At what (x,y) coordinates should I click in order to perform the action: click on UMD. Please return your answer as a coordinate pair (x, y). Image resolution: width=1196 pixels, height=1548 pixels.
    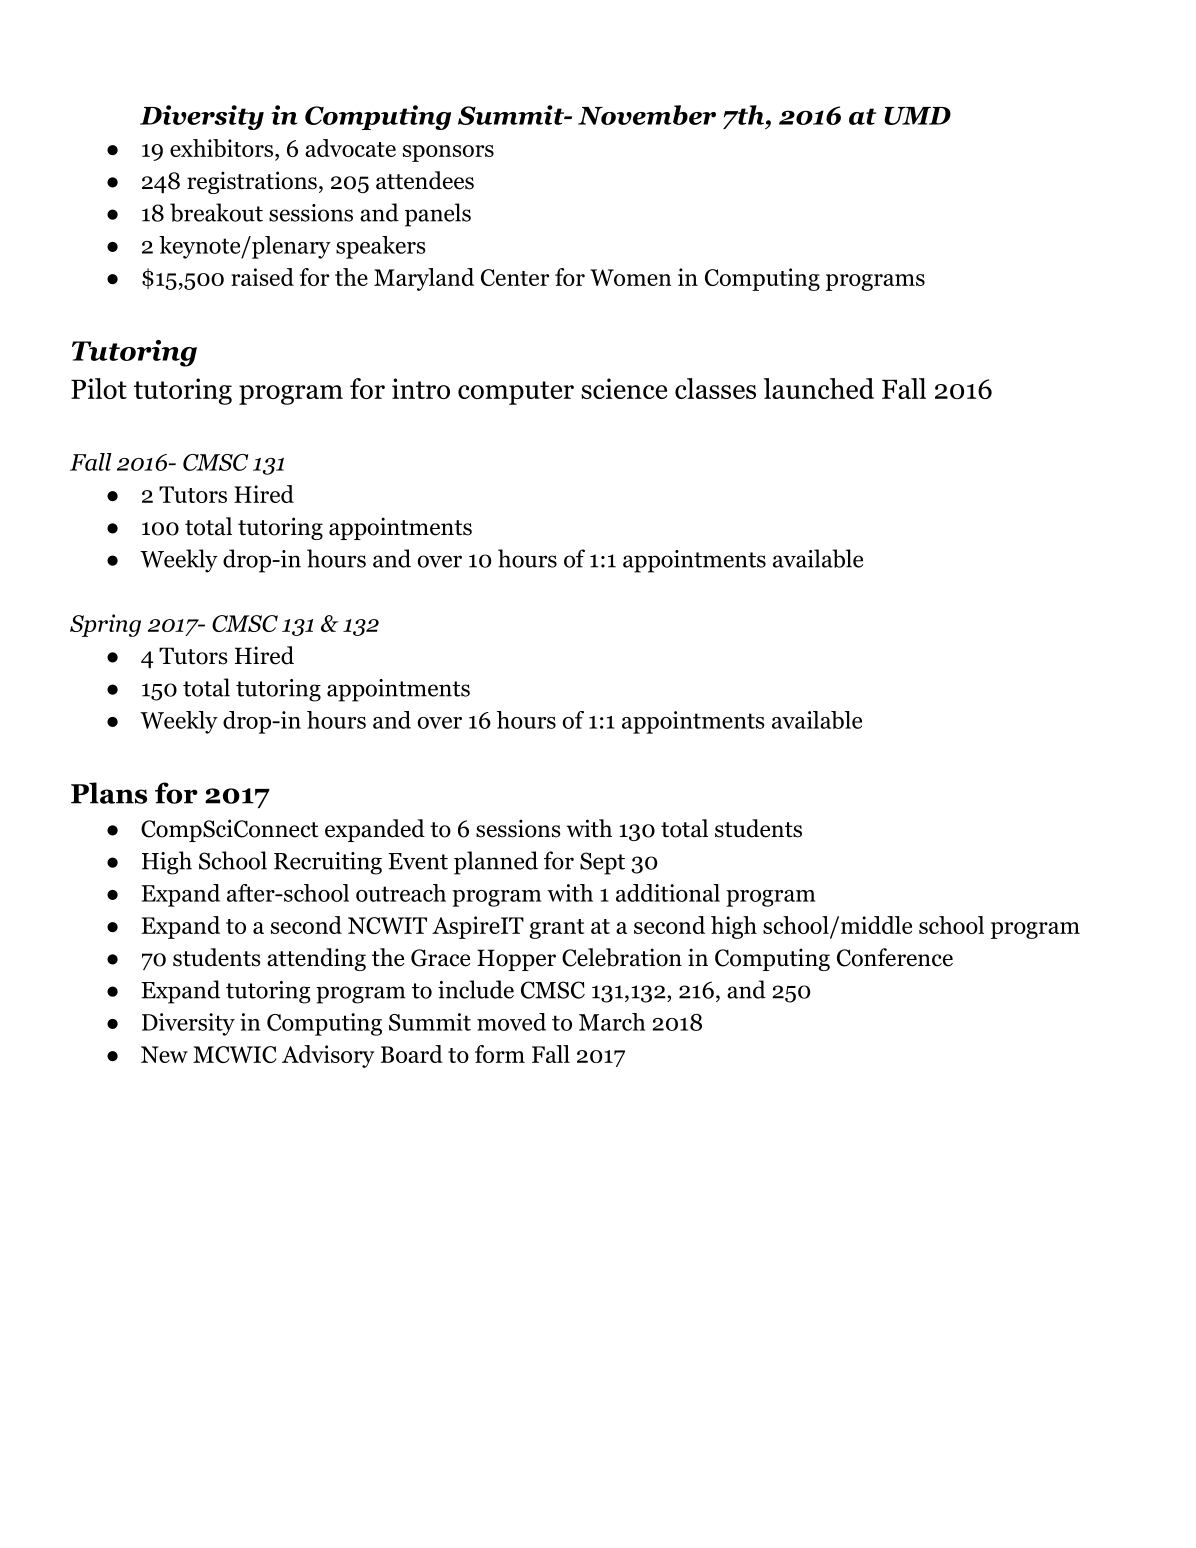
    Looking at the image, I should click on (917, 116).
